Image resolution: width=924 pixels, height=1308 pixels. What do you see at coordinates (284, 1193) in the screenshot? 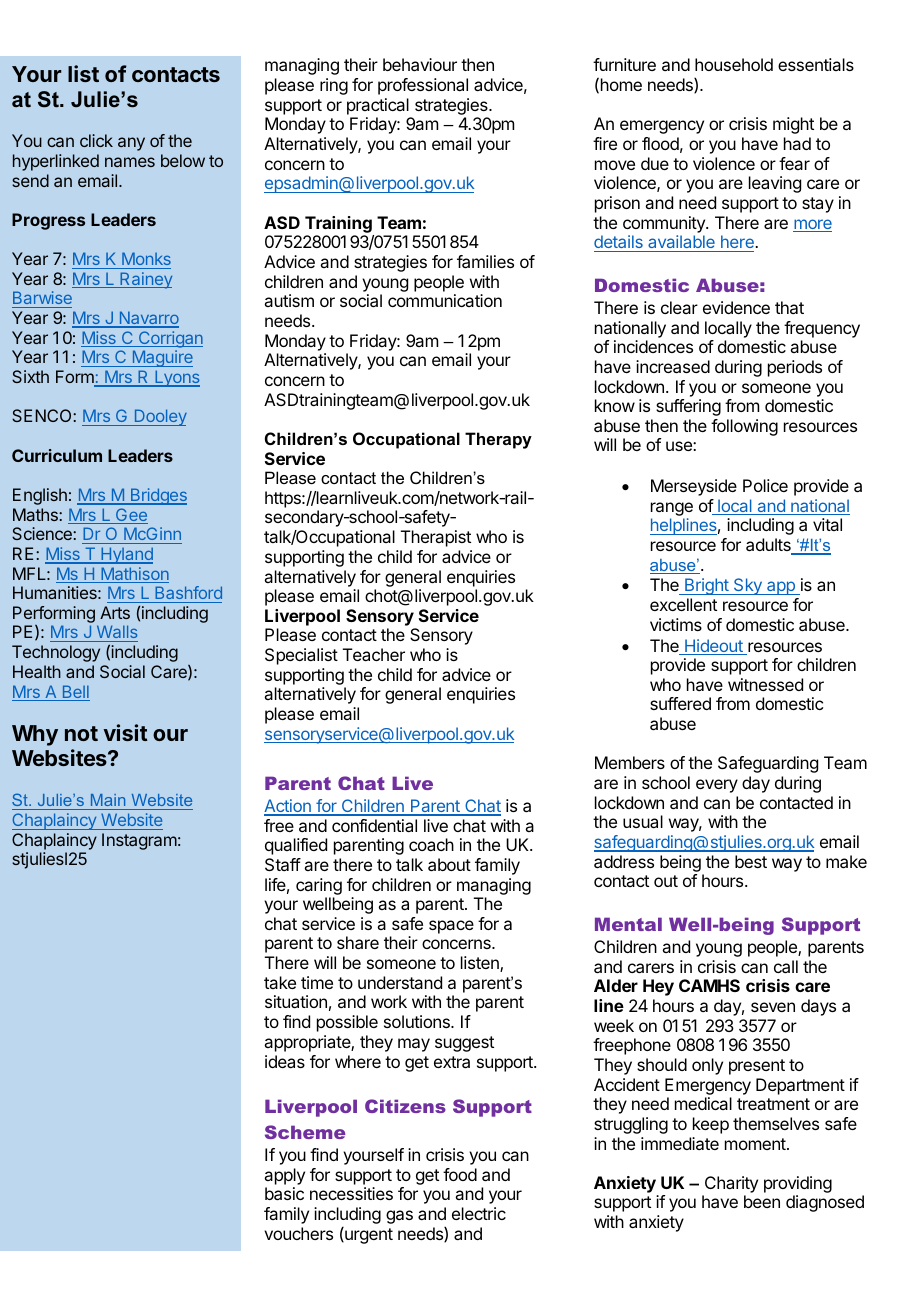
I see `basic` at bounding box center [284, 1193].
